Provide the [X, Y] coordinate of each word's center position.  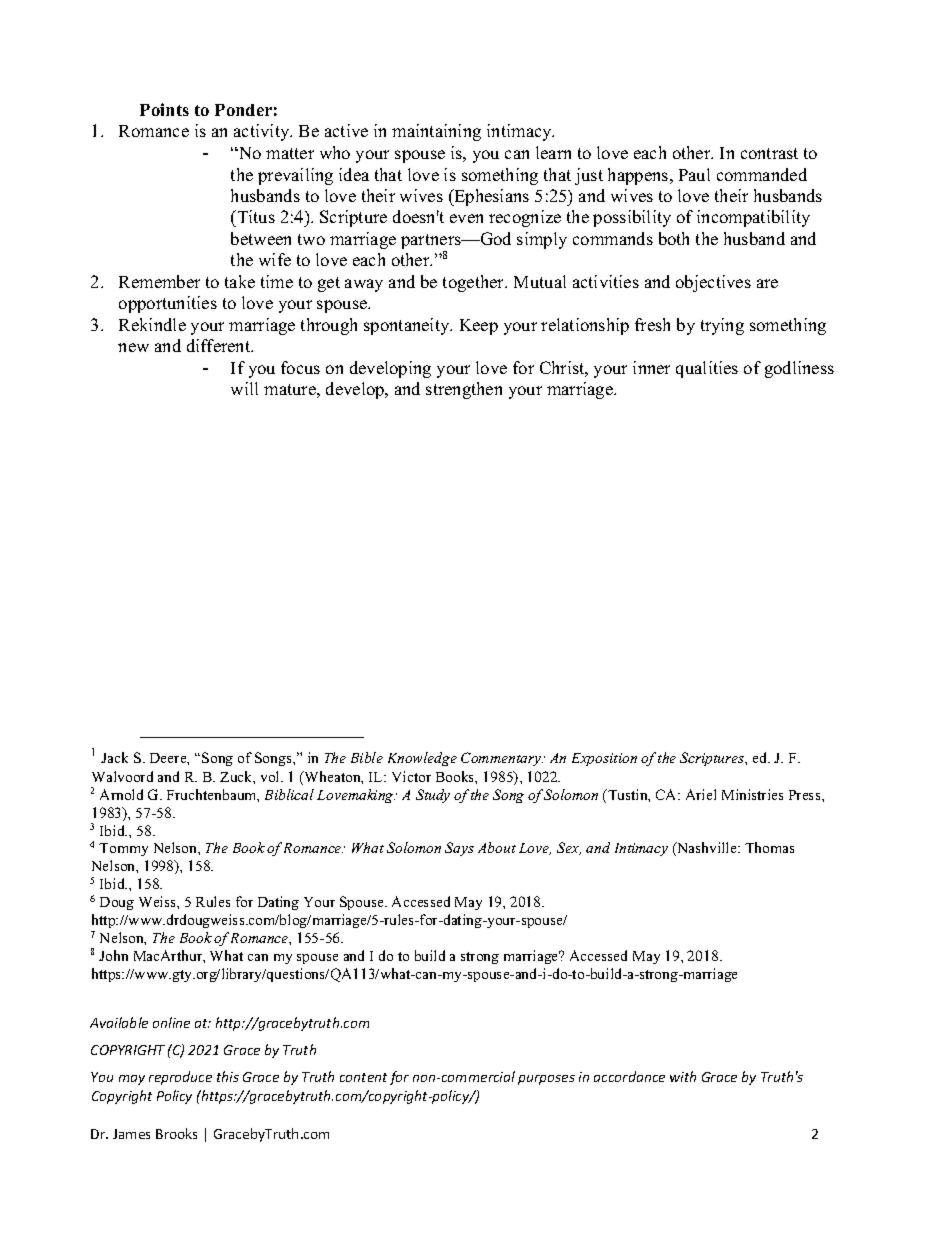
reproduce [180, 1078]
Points [164, 109]
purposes [546, 1080]
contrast [769, 153]
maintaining [436, 132]
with [683, 1076]
